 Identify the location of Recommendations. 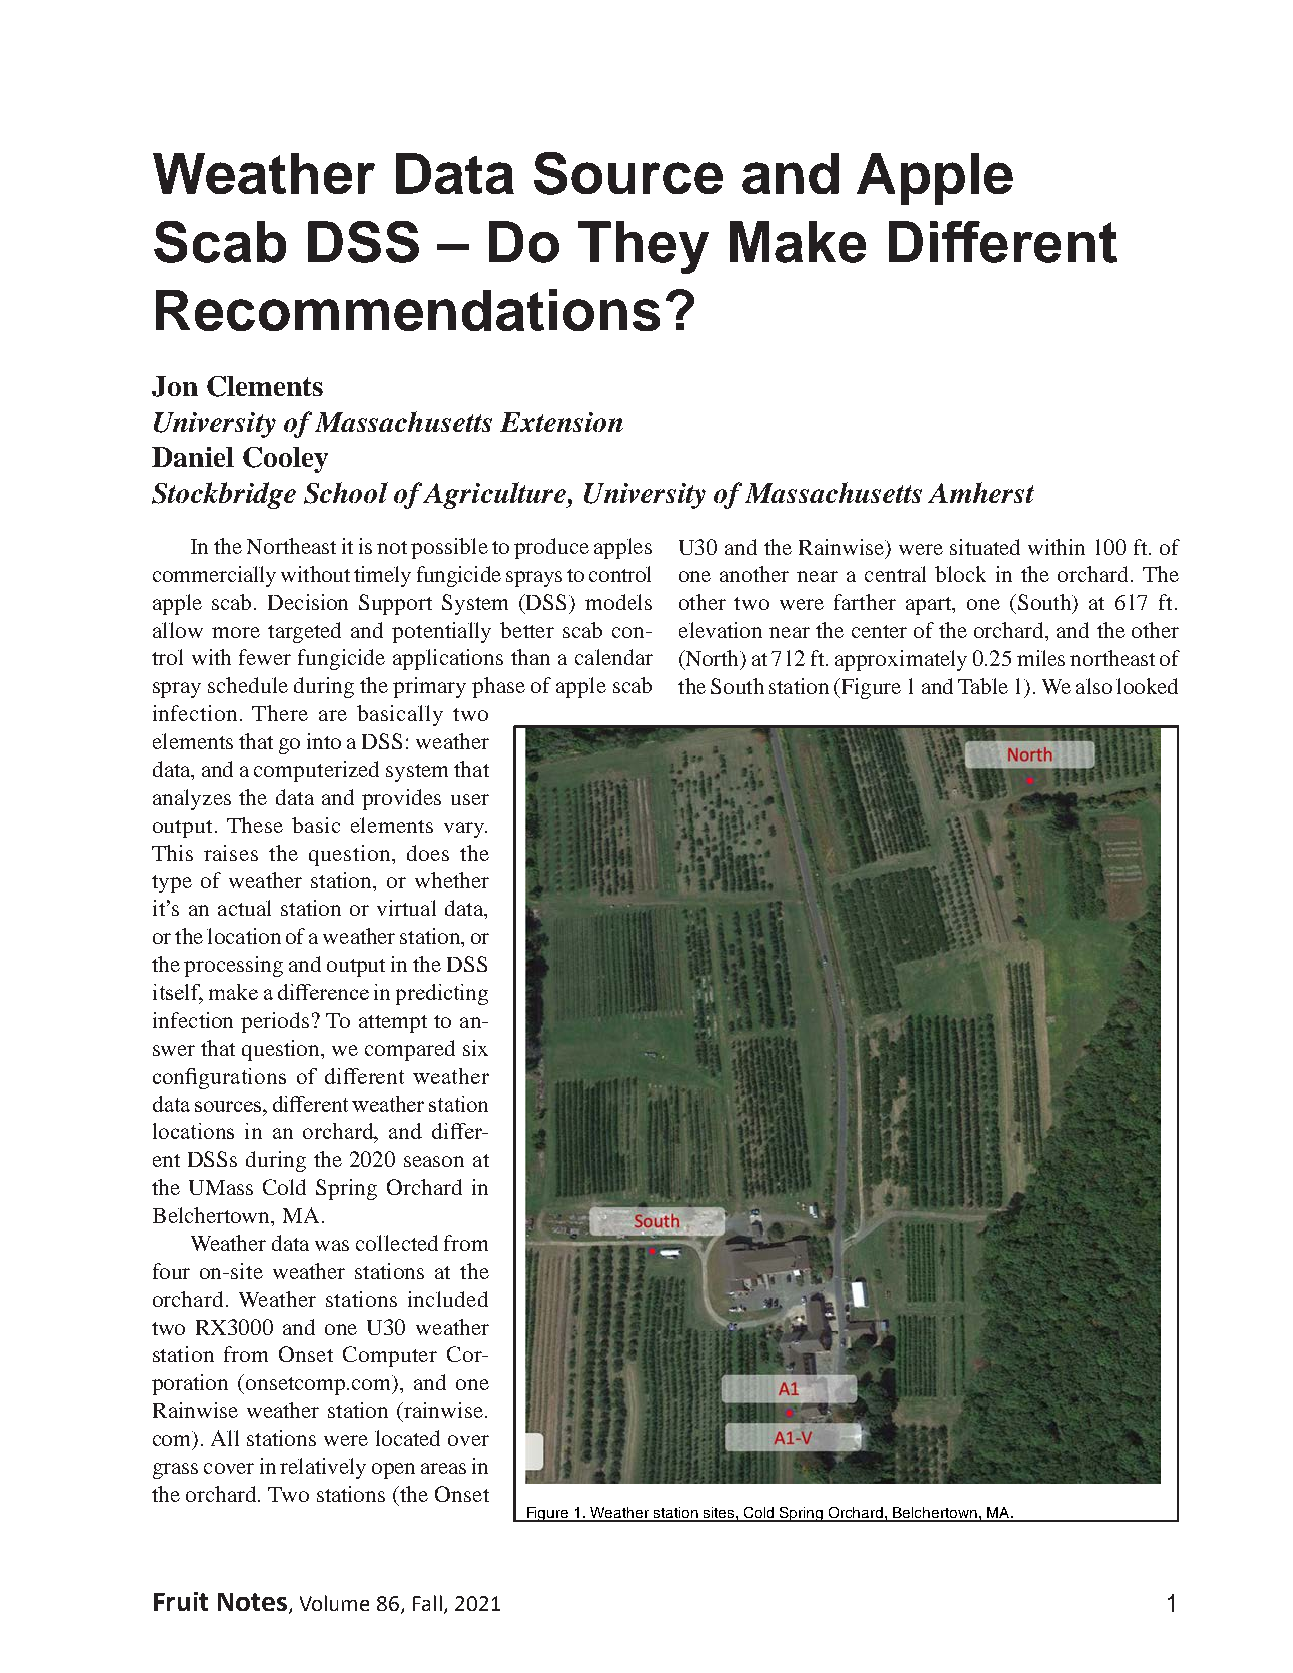
(408, 310).
